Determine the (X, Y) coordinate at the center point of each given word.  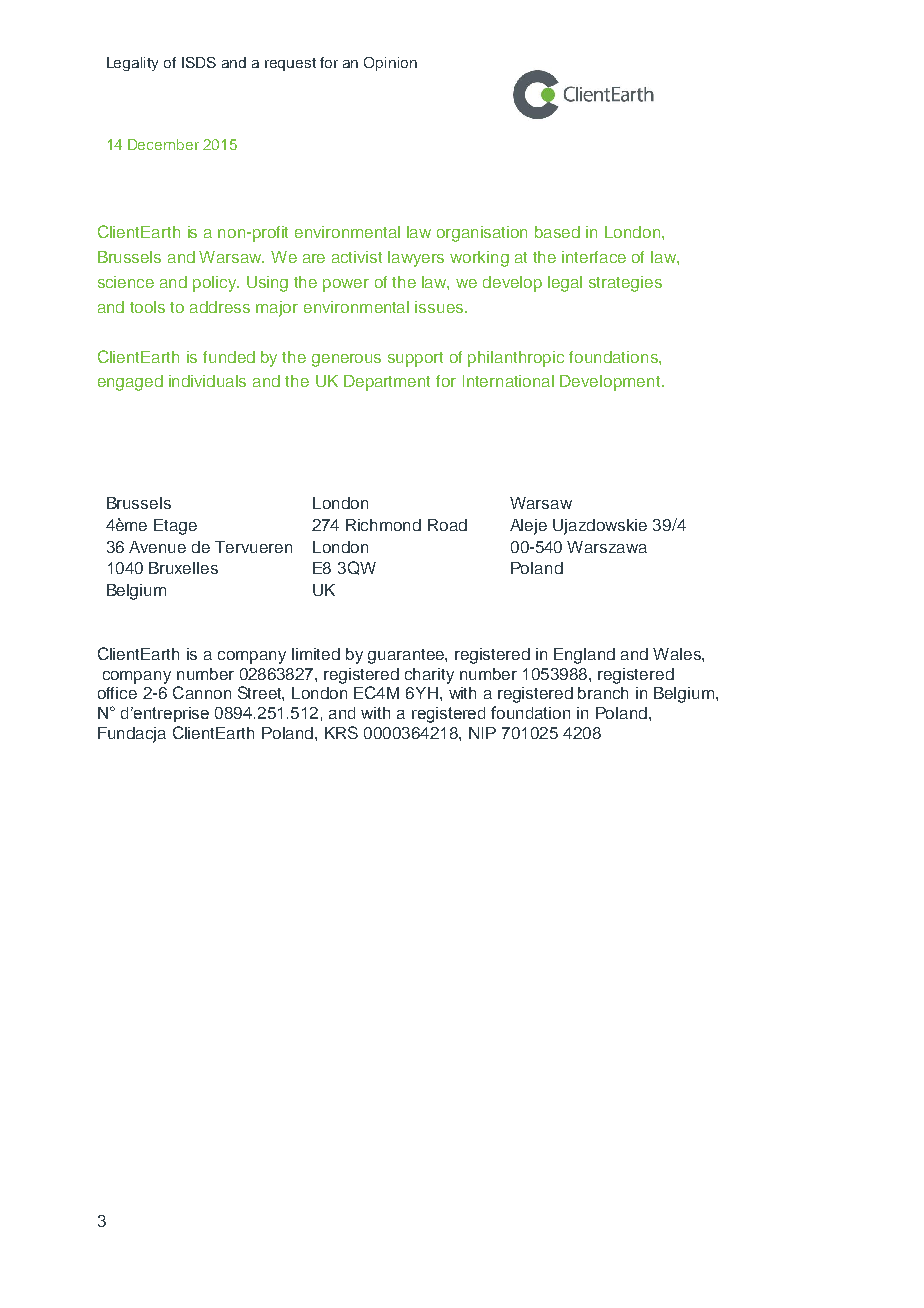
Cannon (202, 692)
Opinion (390, 64)
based (557, 232)
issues (440, 307)
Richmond (383, 525)
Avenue (157, 547)
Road (447, 525)
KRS (341, 732)
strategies (625, 284)
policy (216, 284)
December (163, 144)
